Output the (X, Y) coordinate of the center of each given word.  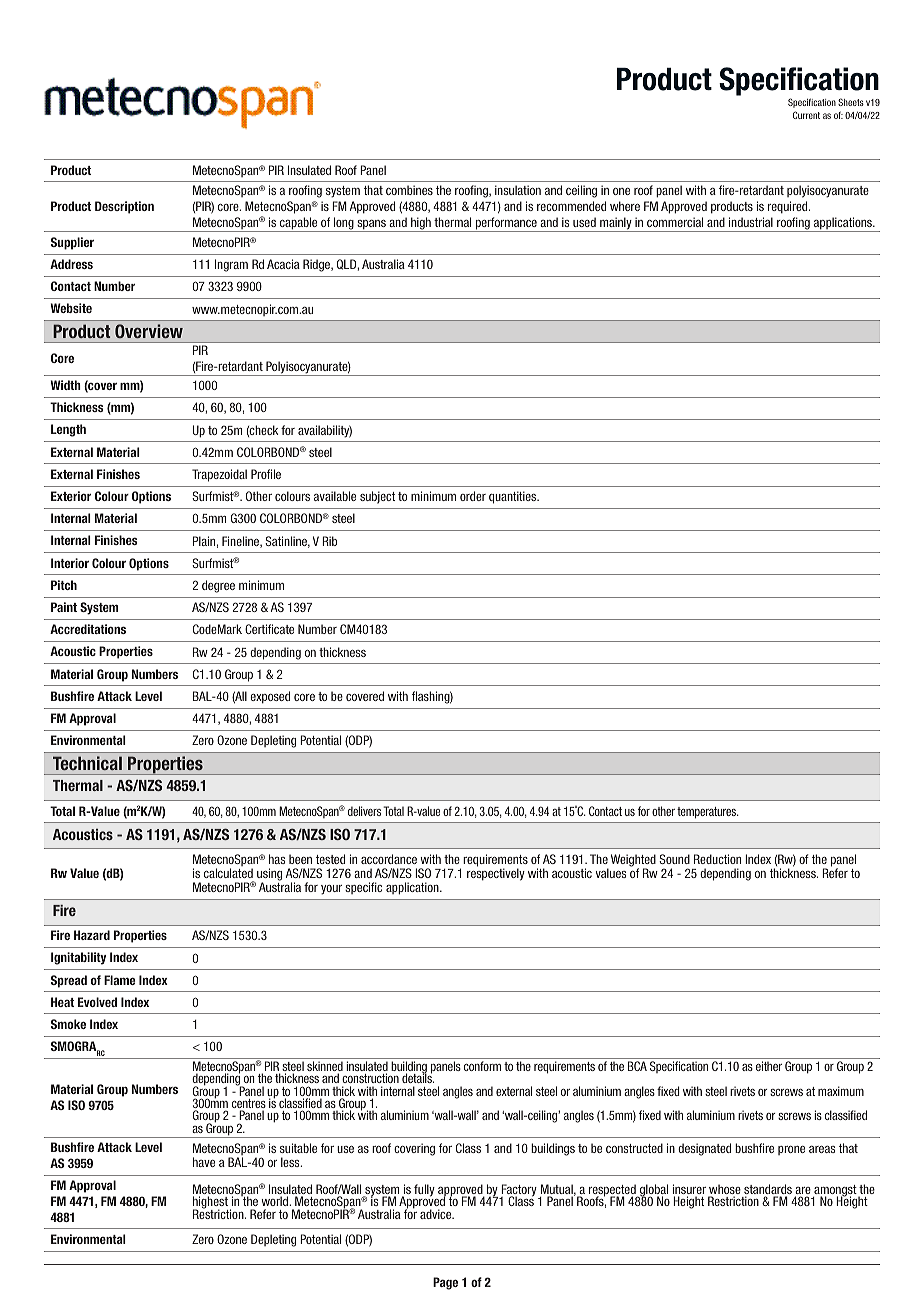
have (204, 1162)
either (769, 1066)
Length (68, 430)
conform (482, 1066)
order (473, 496)
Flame (119, 980)
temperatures (708, 813)
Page (445, 1283)
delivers (364, 811)
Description (124, 207)
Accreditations (88, 629)
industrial (751, 222)
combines (409, 190)
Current (806, 115)
